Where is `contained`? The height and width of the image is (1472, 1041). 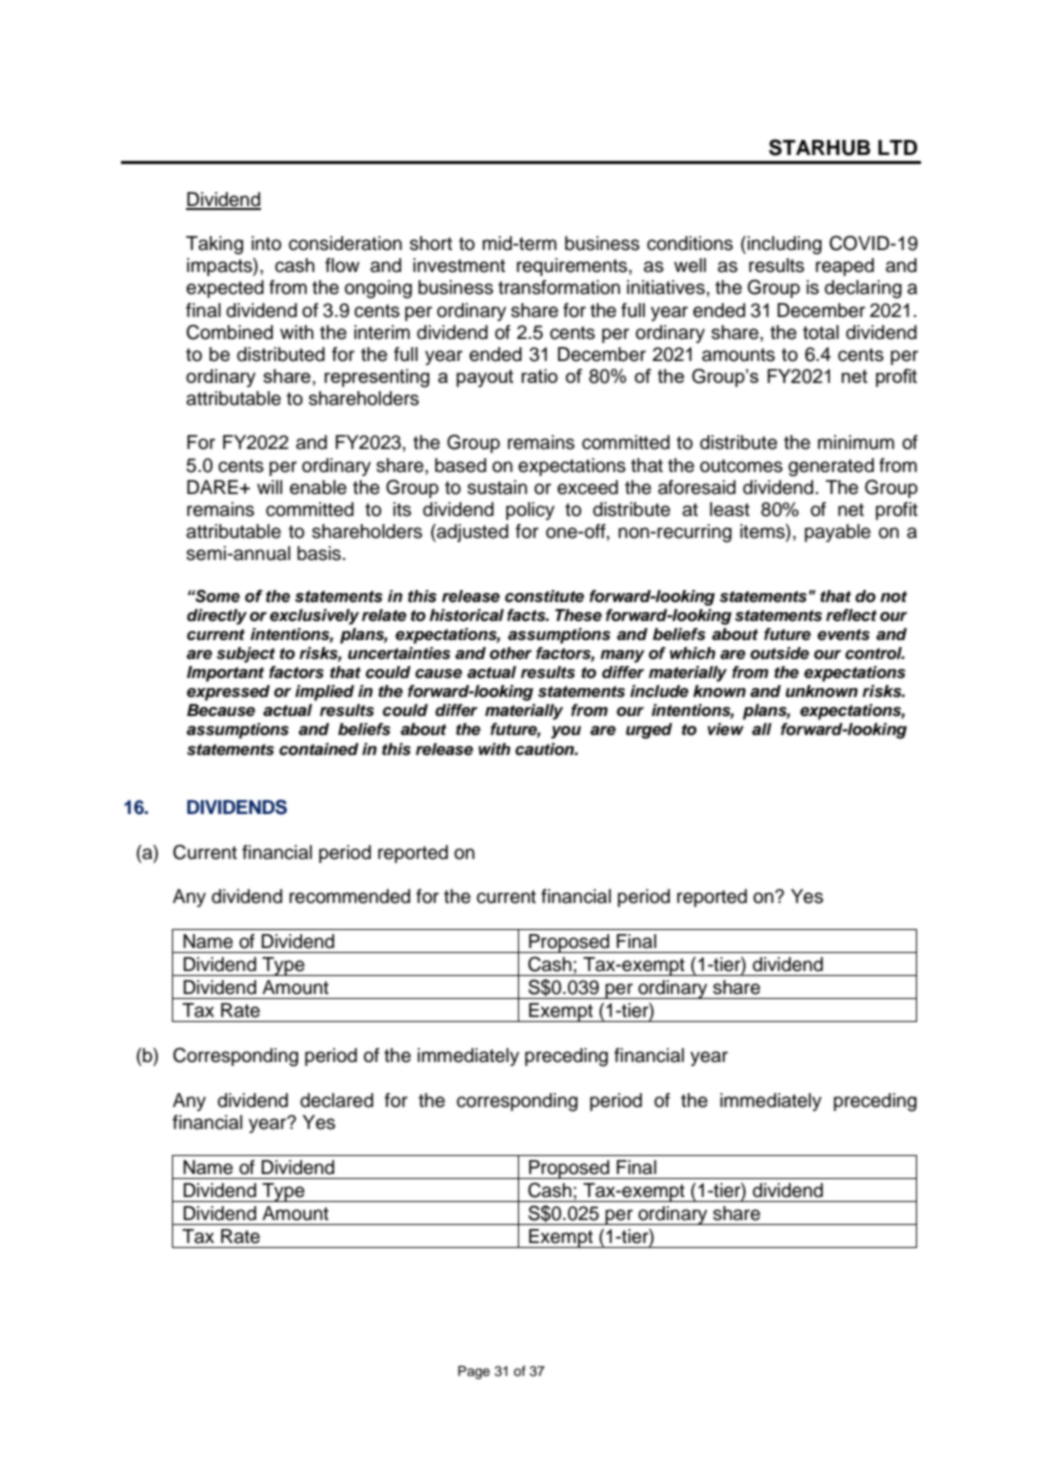 contained is located at coordinates (319, 749).
